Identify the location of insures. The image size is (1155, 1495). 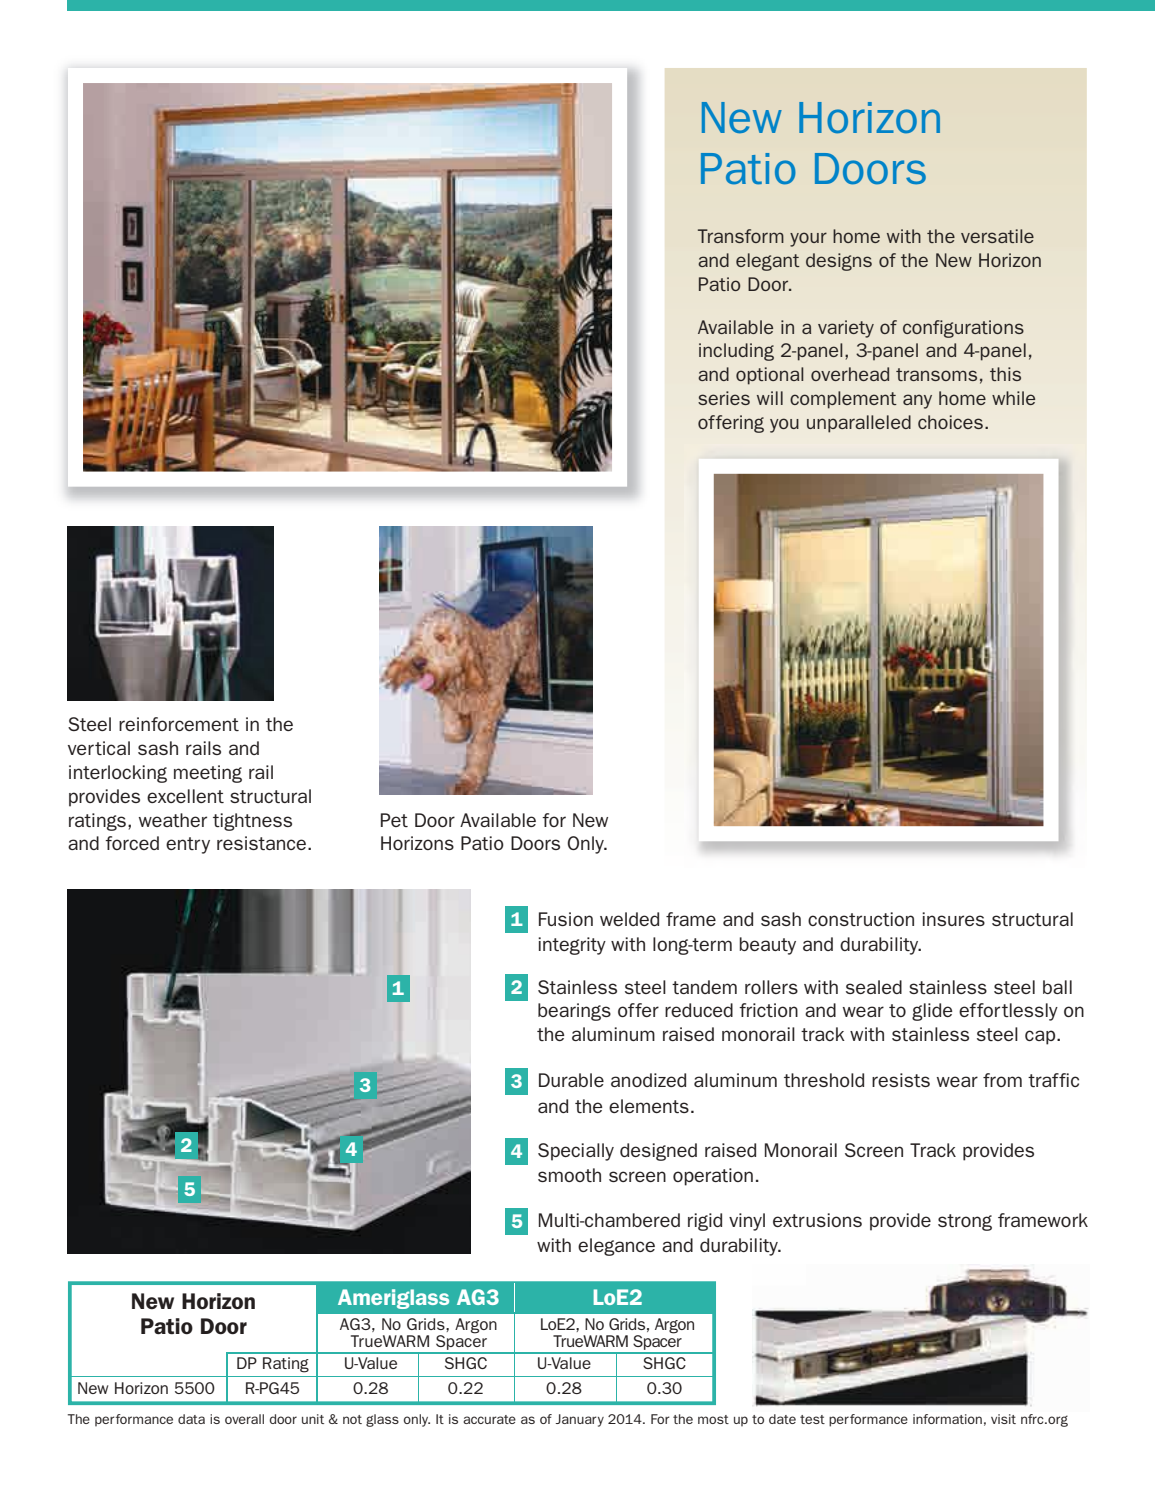
(953, 919).
